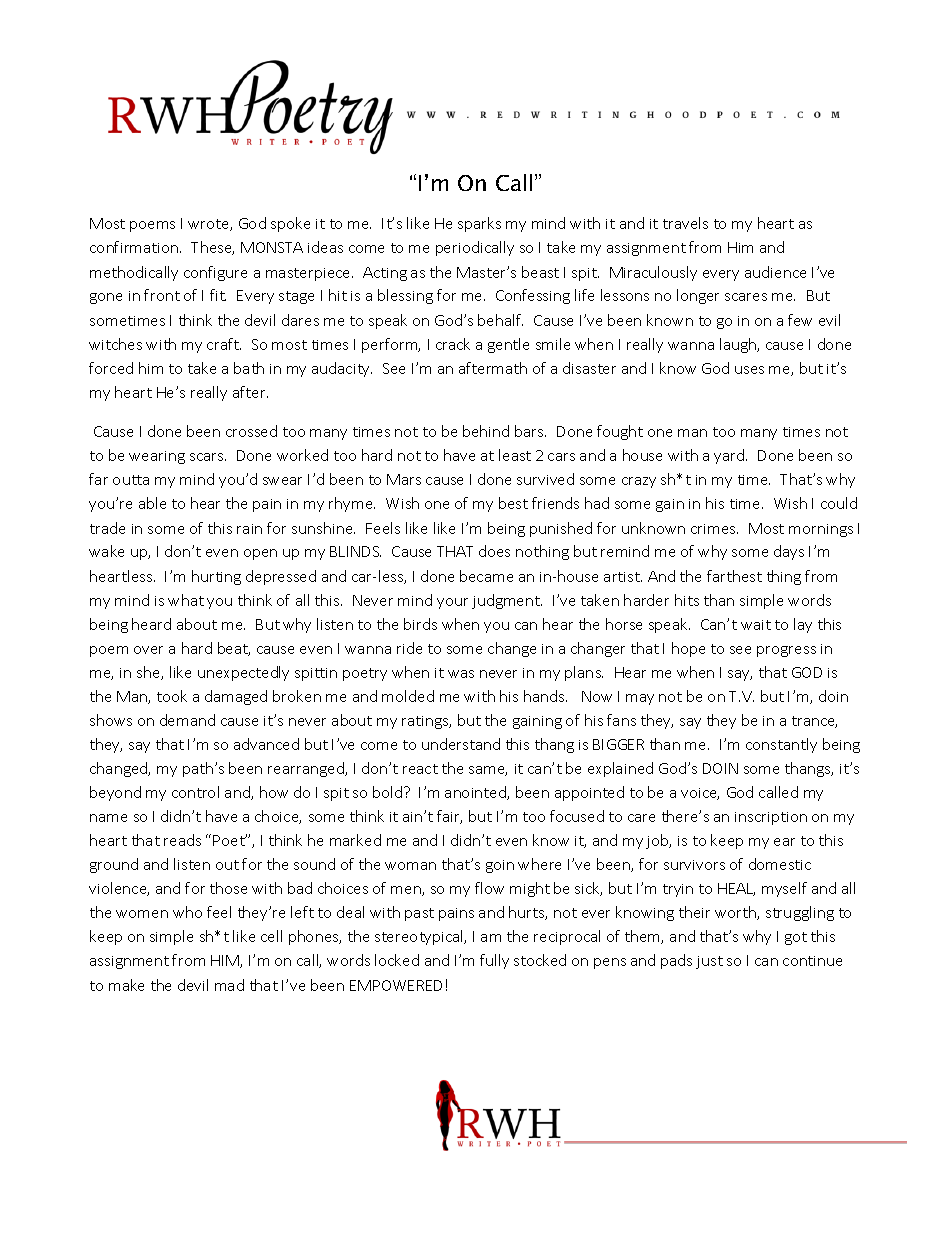 This page has width=952, height=1233. Describe the element at coordinates (215, 273) in the page. I see `configure` at that location.
